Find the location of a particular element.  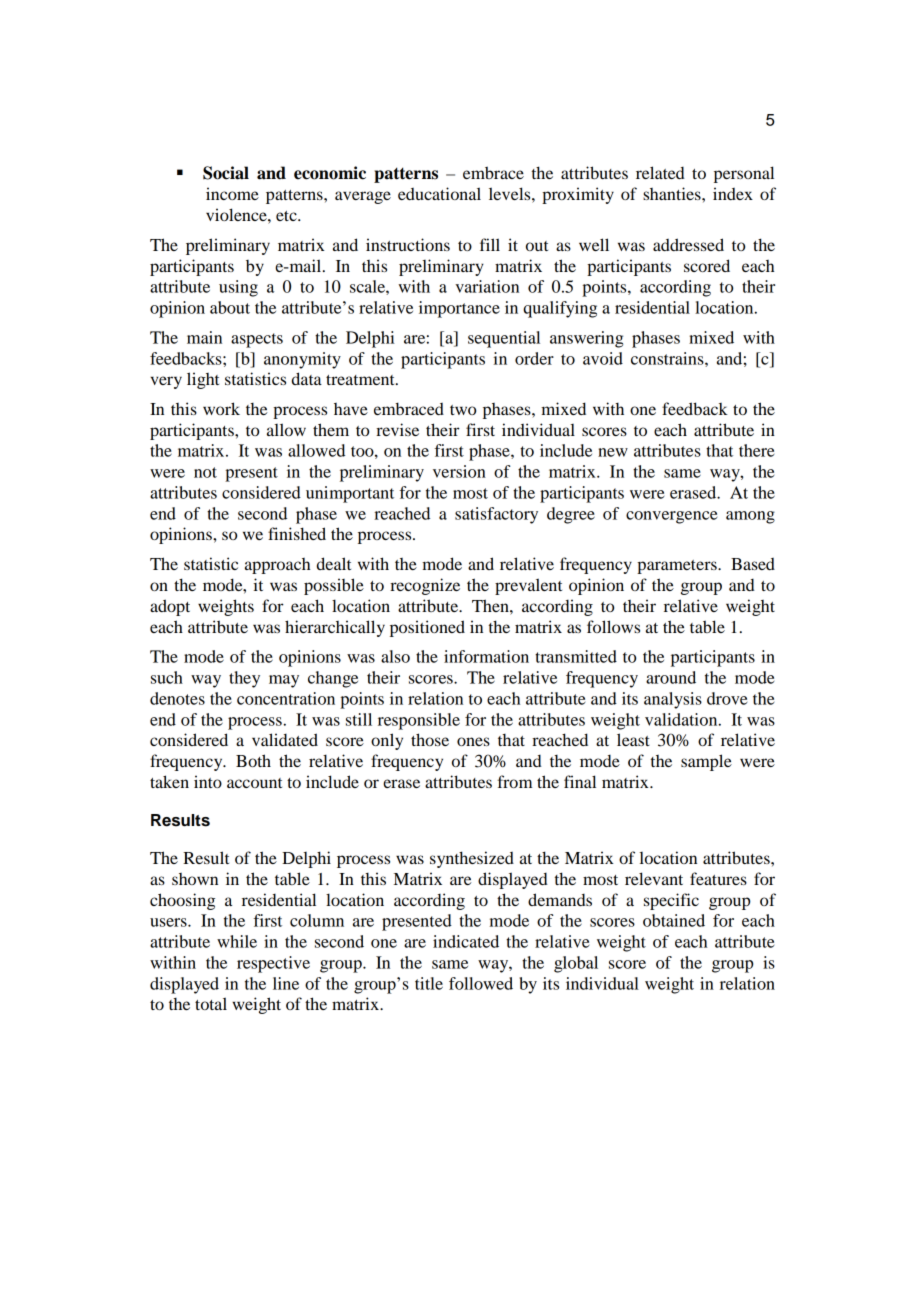

educational is located at coordinates (439, 193).
